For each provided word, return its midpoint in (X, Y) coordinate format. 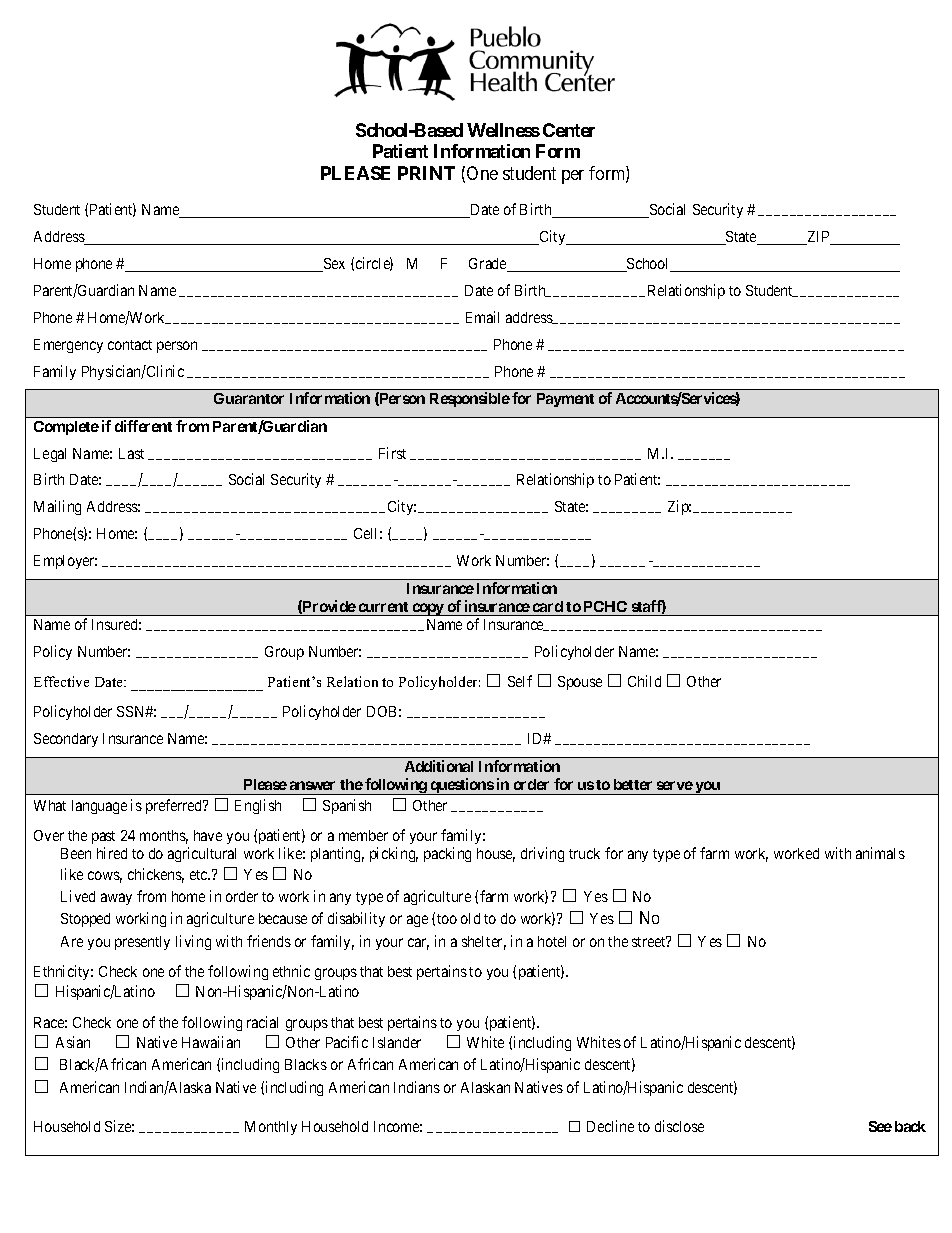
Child (644, 681)
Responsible (470, 399)
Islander (397, 1042)
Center (569, 130)
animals (880, 853)
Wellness (503, 130)
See (880, 1126)
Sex (333, 265)
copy (428, 609)
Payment (565, 400)
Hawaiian (211, 1042)
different (143, 426)
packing (447, 854)
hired (112, 853)
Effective (61, 681)
